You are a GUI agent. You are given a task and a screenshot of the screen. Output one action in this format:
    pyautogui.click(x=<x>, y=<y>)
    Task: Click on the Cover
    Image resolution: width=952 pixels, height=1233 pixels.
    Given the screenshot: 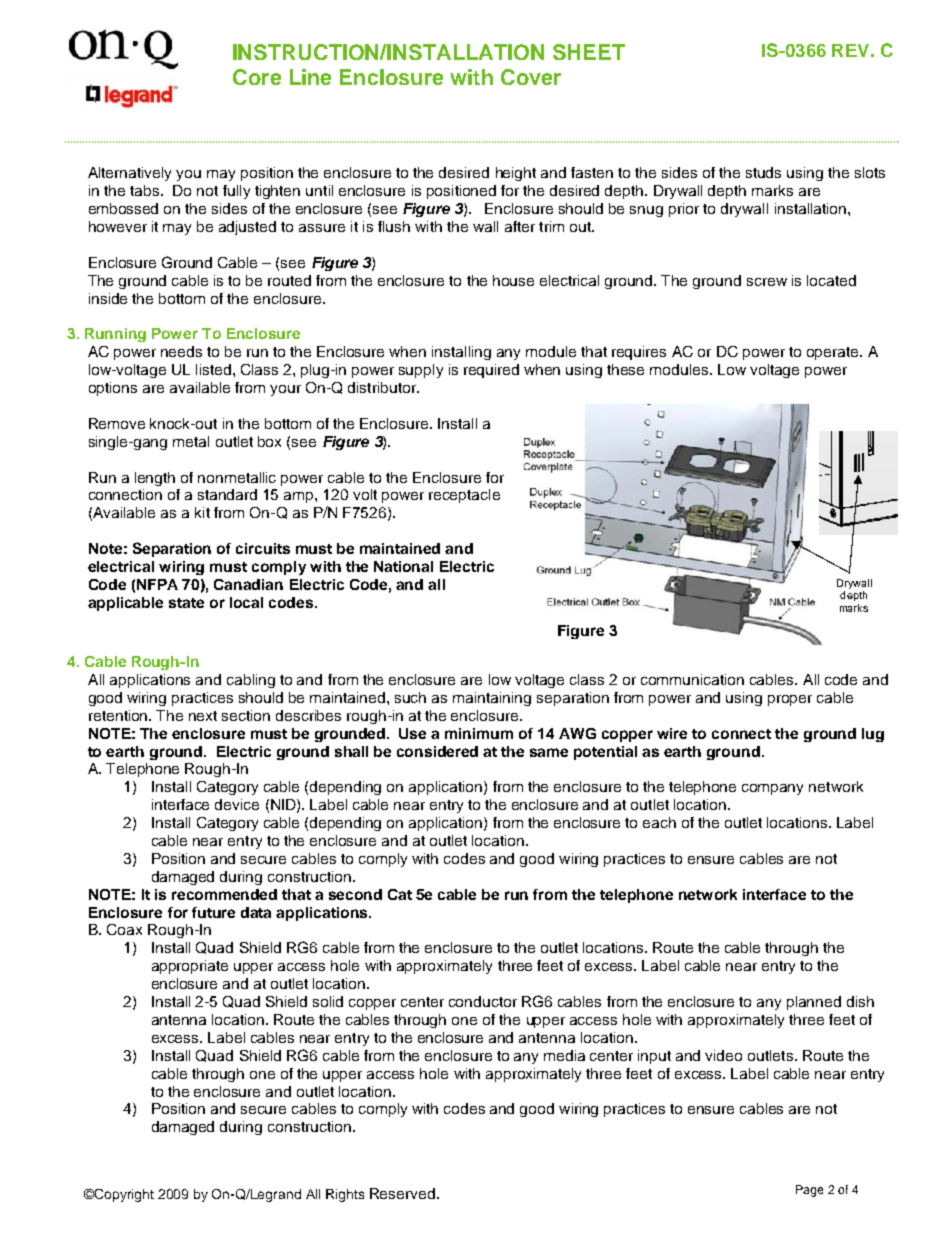 What is the action you would take?
    pyautogui.click(x=531, y=77)
